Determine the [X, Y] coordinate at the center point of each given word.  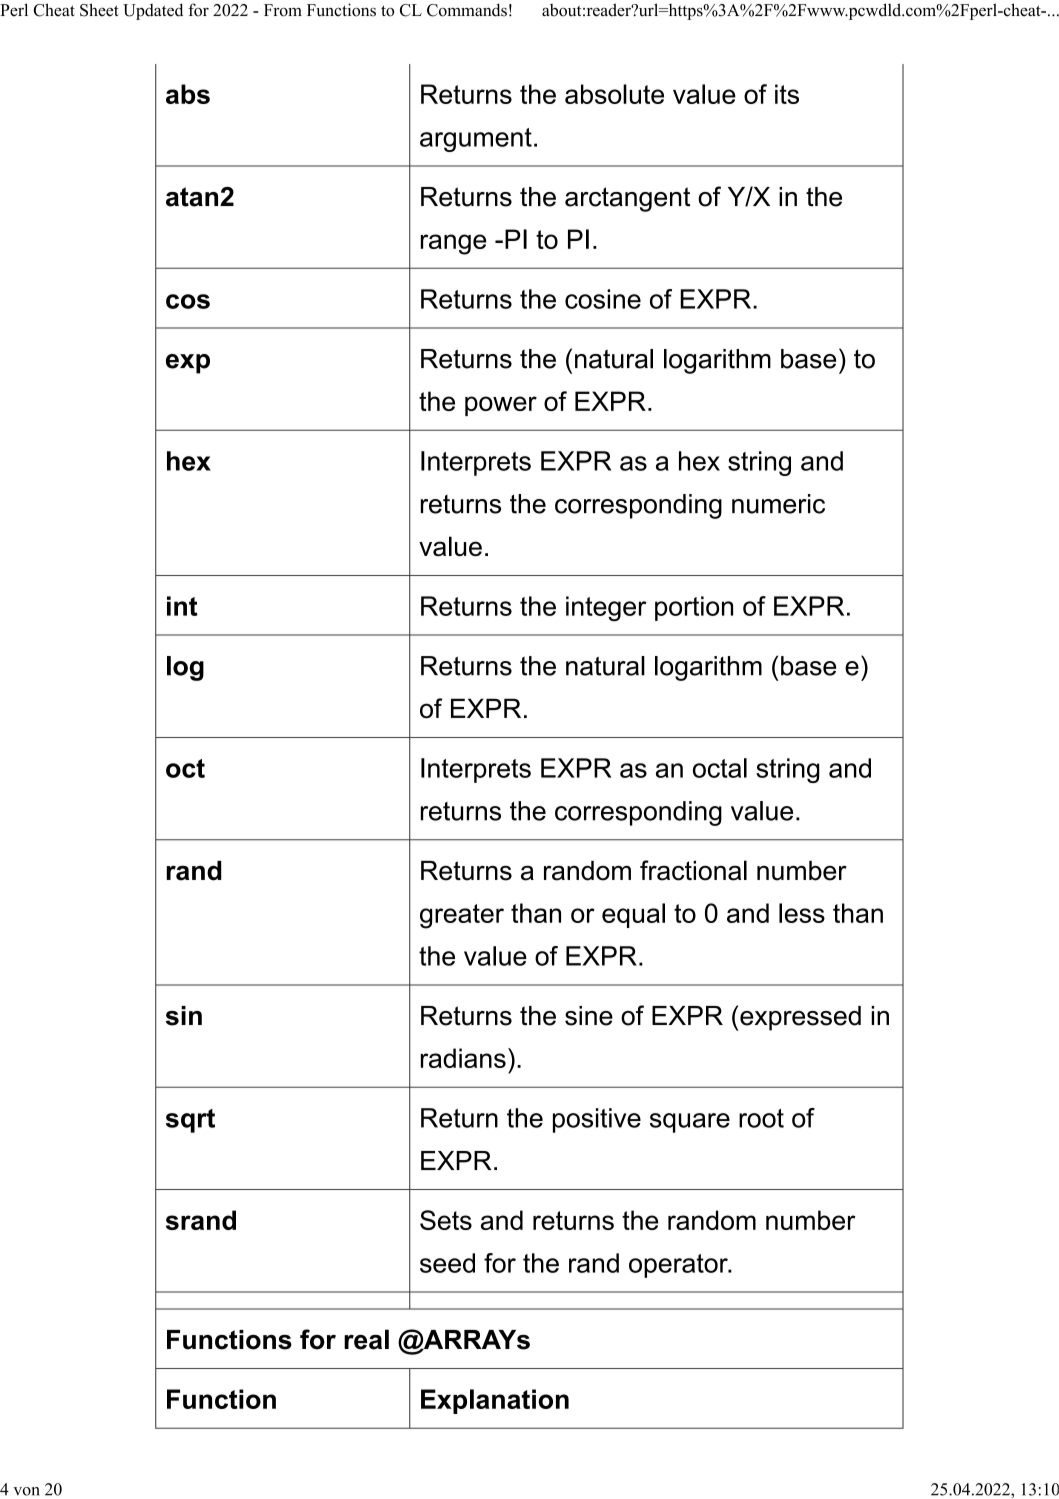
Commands [467, 10]
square [690, 1123]
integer [606, 609]
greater [462, 916]
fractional [693, 870]
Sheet [99, 10]
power [501, 406]
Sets [446, 1220]
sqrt [190, 1121]
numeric [778, 504]
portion [694, 608]
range [454, 244]
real [366, 1339]
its [787, 94]
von [26, 1491]
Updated [153, 11]
